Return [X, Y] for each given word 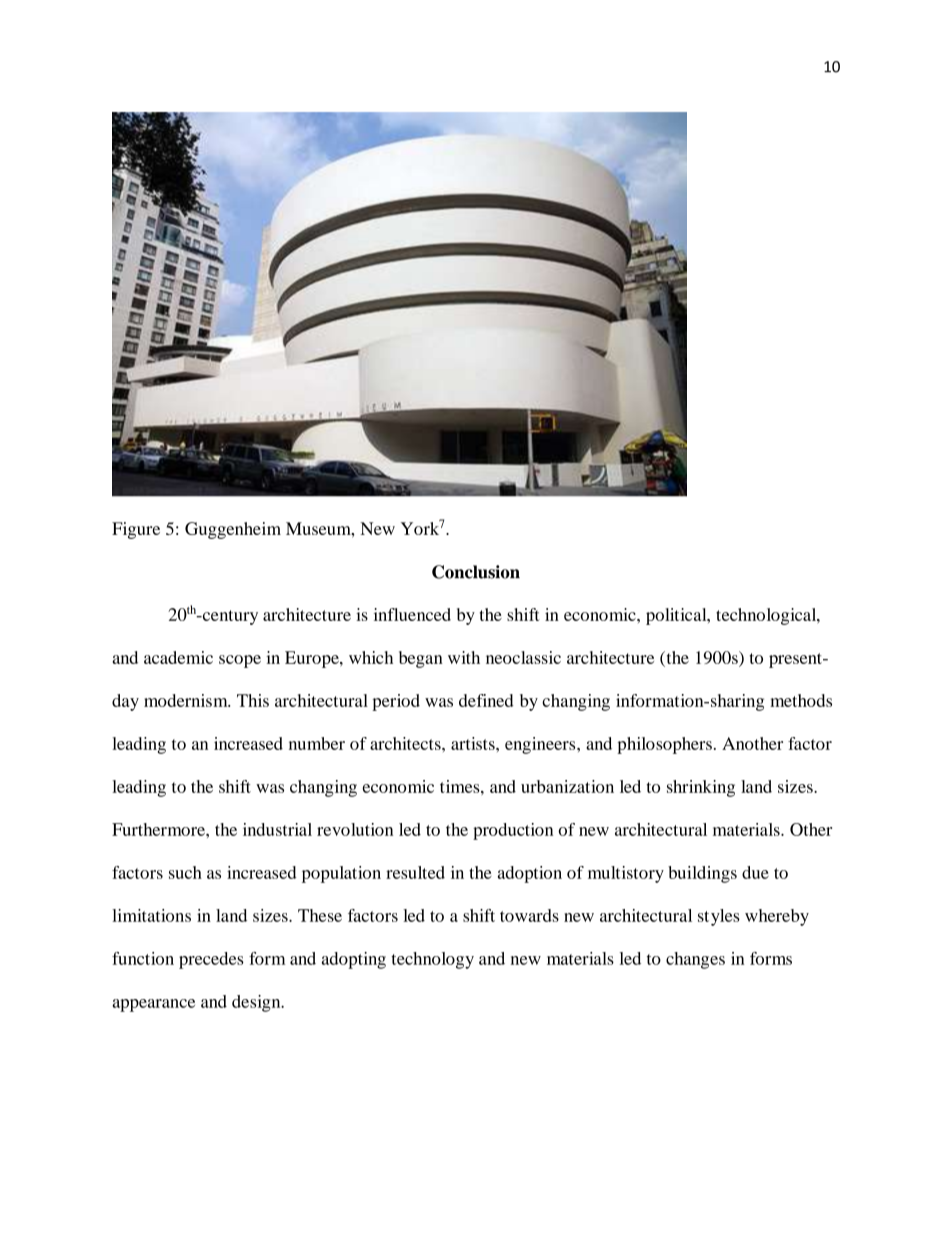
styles [719, 917]
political [677, 616]
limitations [151, 915]
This [253, 700]
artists [474, 743]
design [257, 1003]
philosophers [664, 745]
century [229, 617]
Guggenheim [233, 530]
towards [529, 915]
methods [801, 700]
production [513, 831]
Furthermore [159, 829]
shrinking [701, 788]
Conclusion [476, 572]
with [464, 657]
